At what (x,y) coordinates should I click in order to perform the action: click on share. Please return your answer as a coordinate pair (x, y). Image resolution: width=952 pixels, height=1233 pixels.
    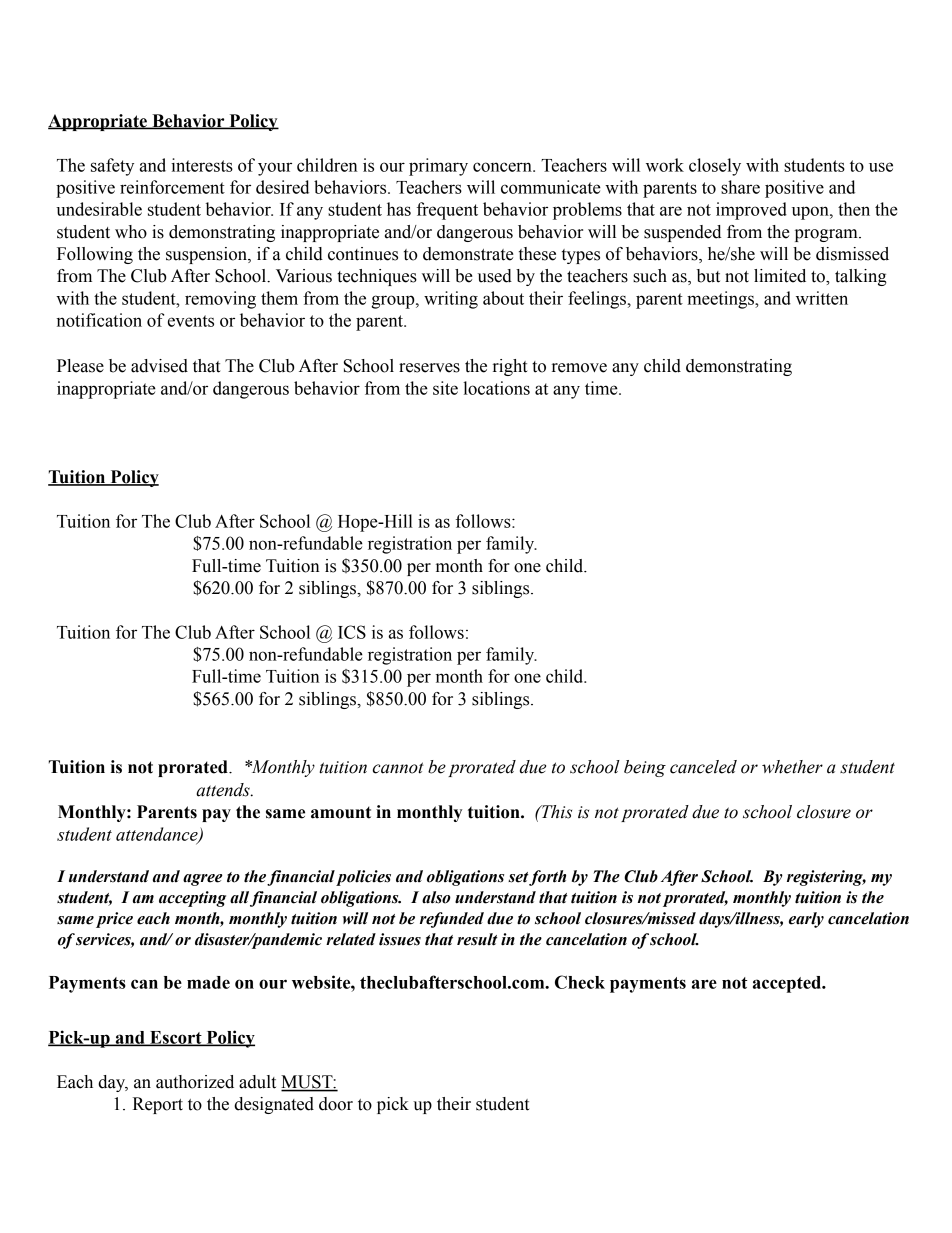
    Looking at the image, I should click on (740, 187).
